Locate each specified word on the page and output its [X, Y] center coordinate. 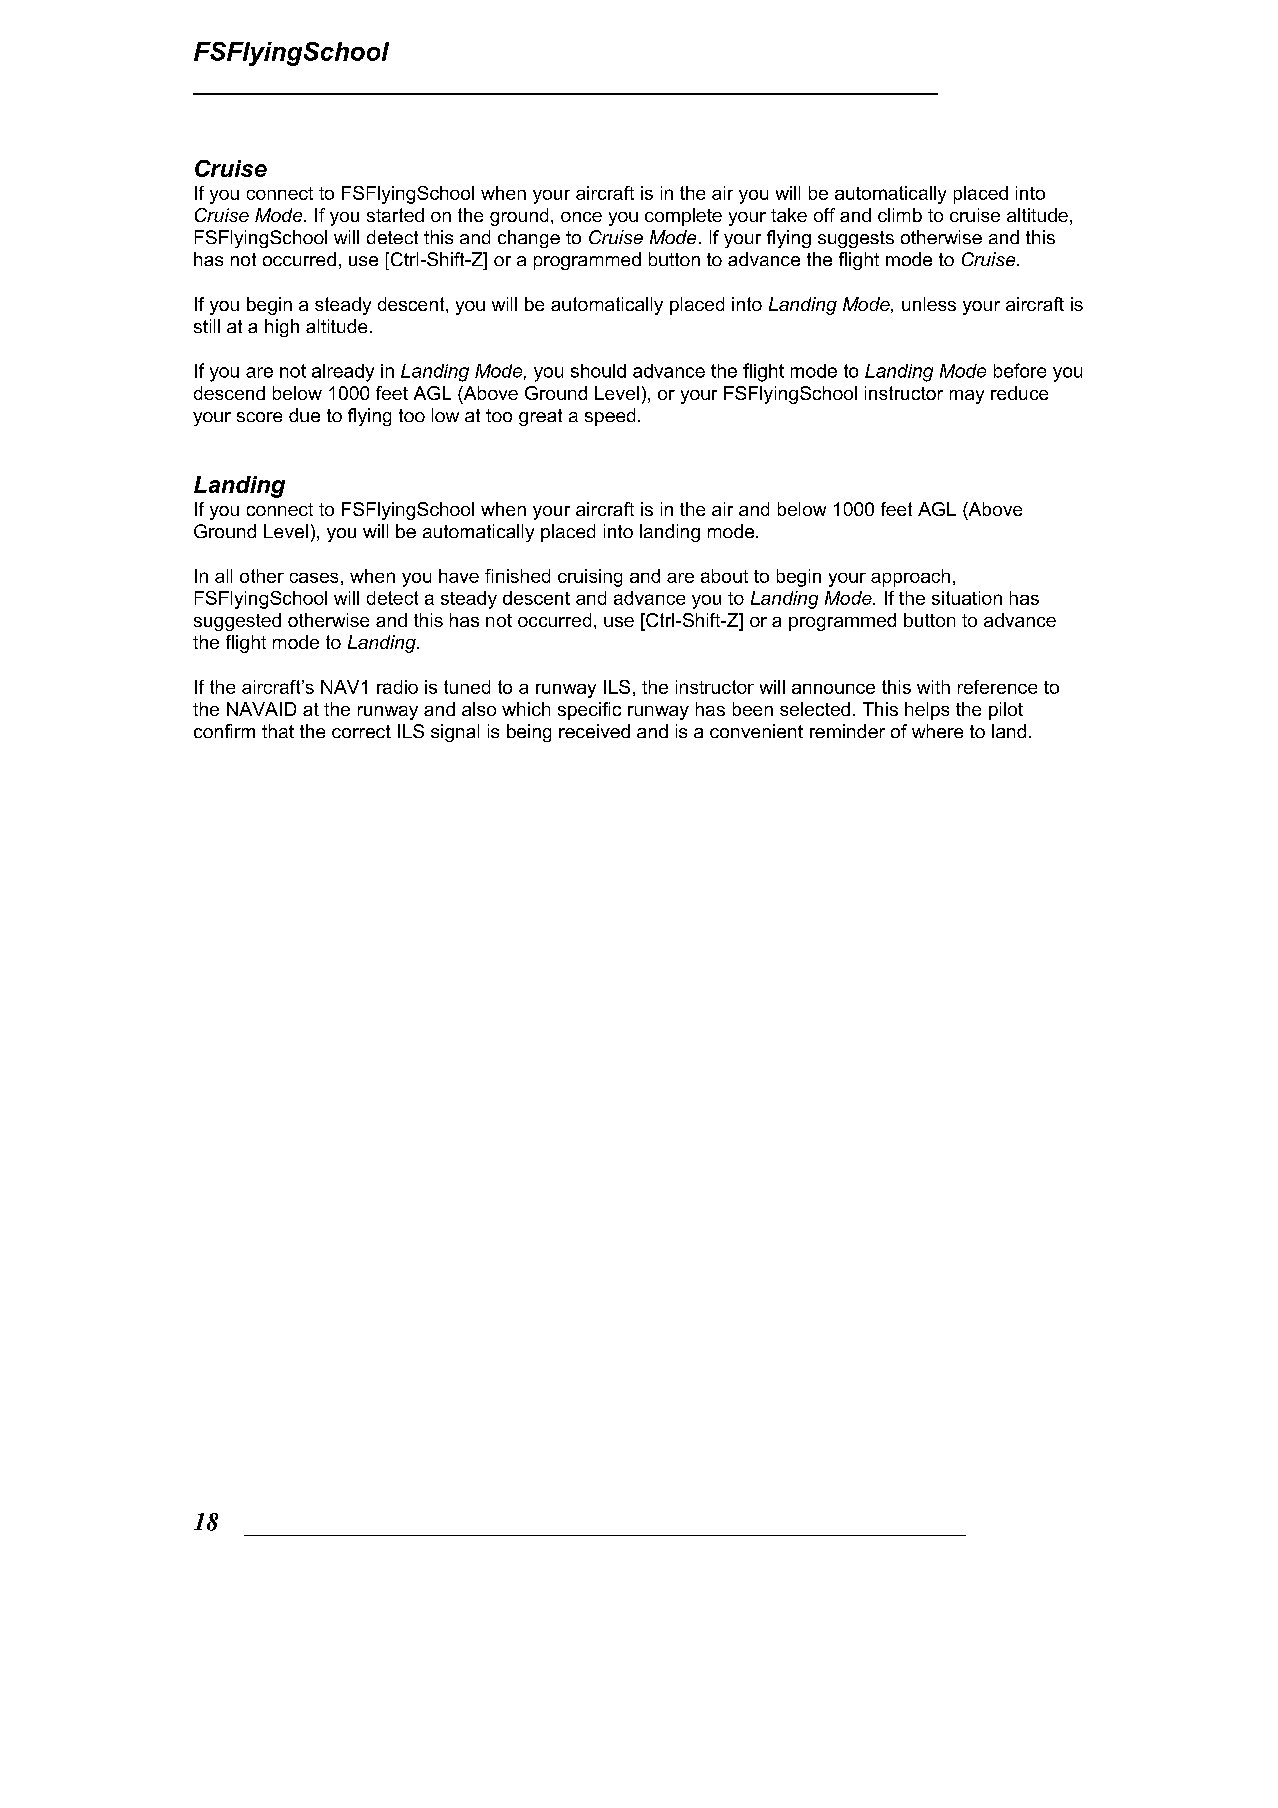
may [967, 397]
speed [610, 417]
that [278, 731]
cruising [590, 578]
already [343, 373]
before [1020, 370]
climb [900, 215]
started [395, 215]
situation [967, 598]
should [598, 371]
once [581, 217]
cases [314, 578]
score [259, 417]
